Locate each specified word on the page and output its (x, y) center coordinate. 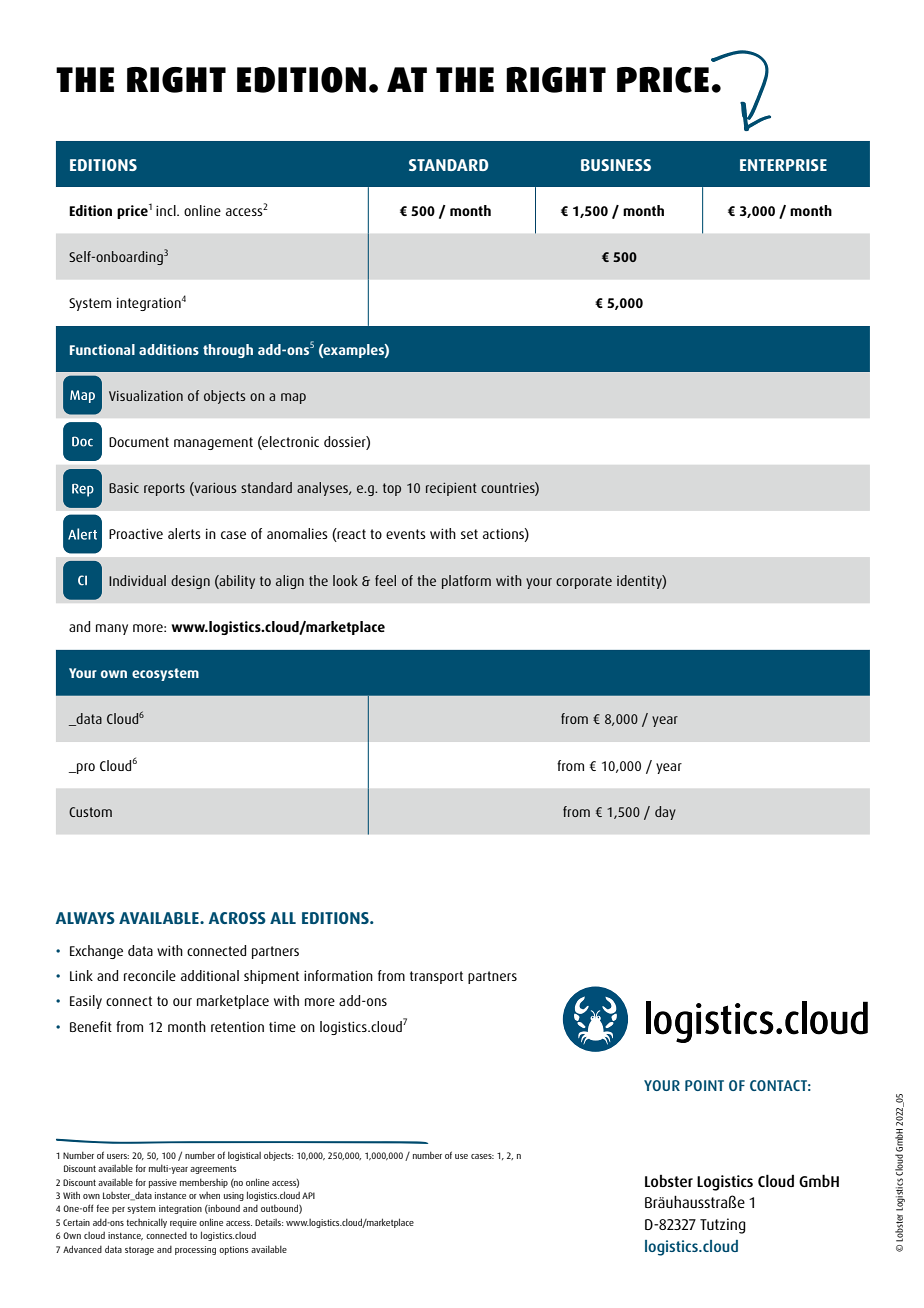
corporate (584, 582)
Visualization (146, 395)
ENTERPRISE (783, 165)
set (469, 534)
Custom (90, 812)
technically (146, 1223)
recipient (451, 489)
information (338, 975)
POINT (704, 1085)
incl (167, 210)
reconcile (150, 975)
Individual (137, 580)
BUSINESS (616, 165)
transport (436, 977)
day (665, 813)
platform (466, 582)
